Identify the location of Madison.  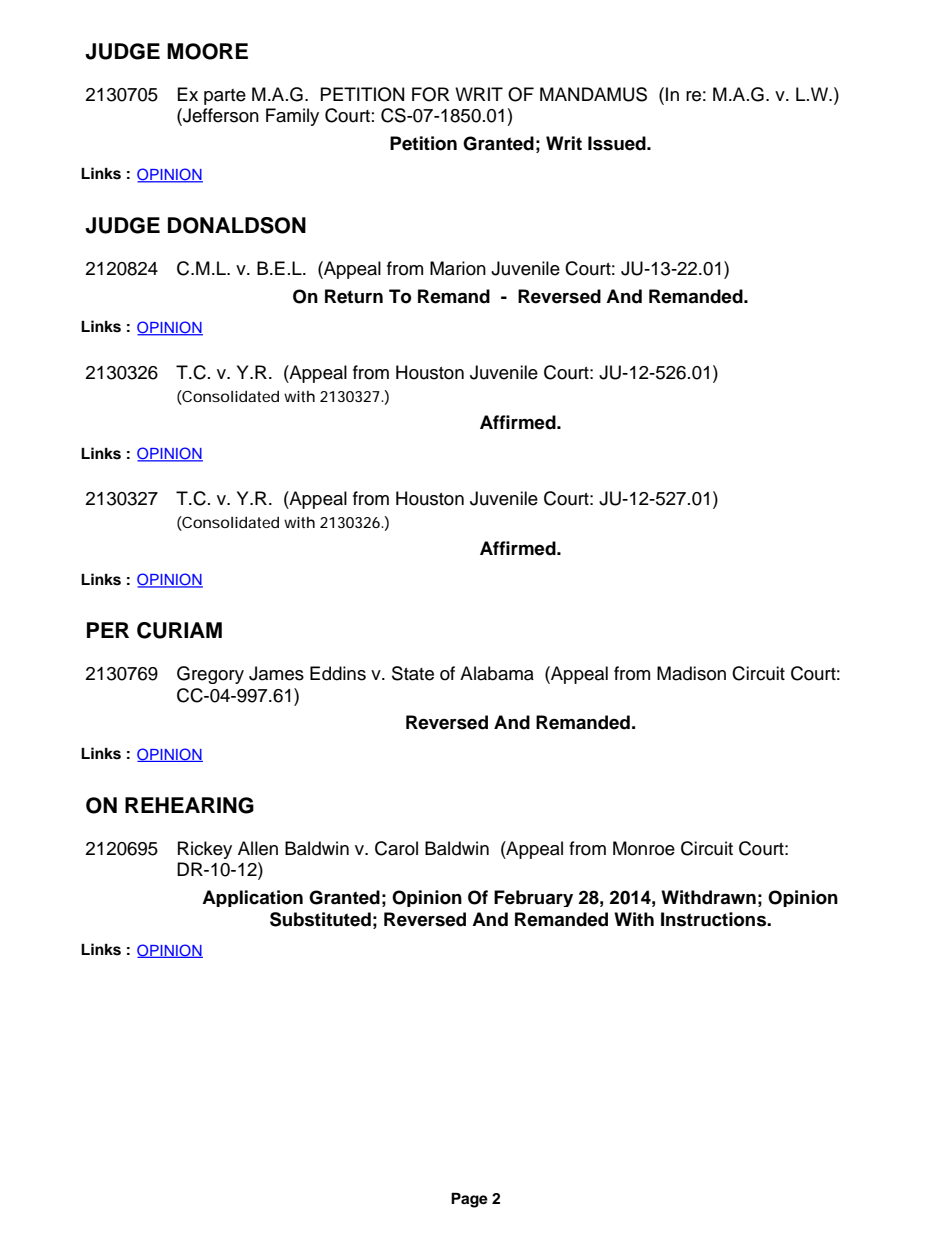
(691, 673).
